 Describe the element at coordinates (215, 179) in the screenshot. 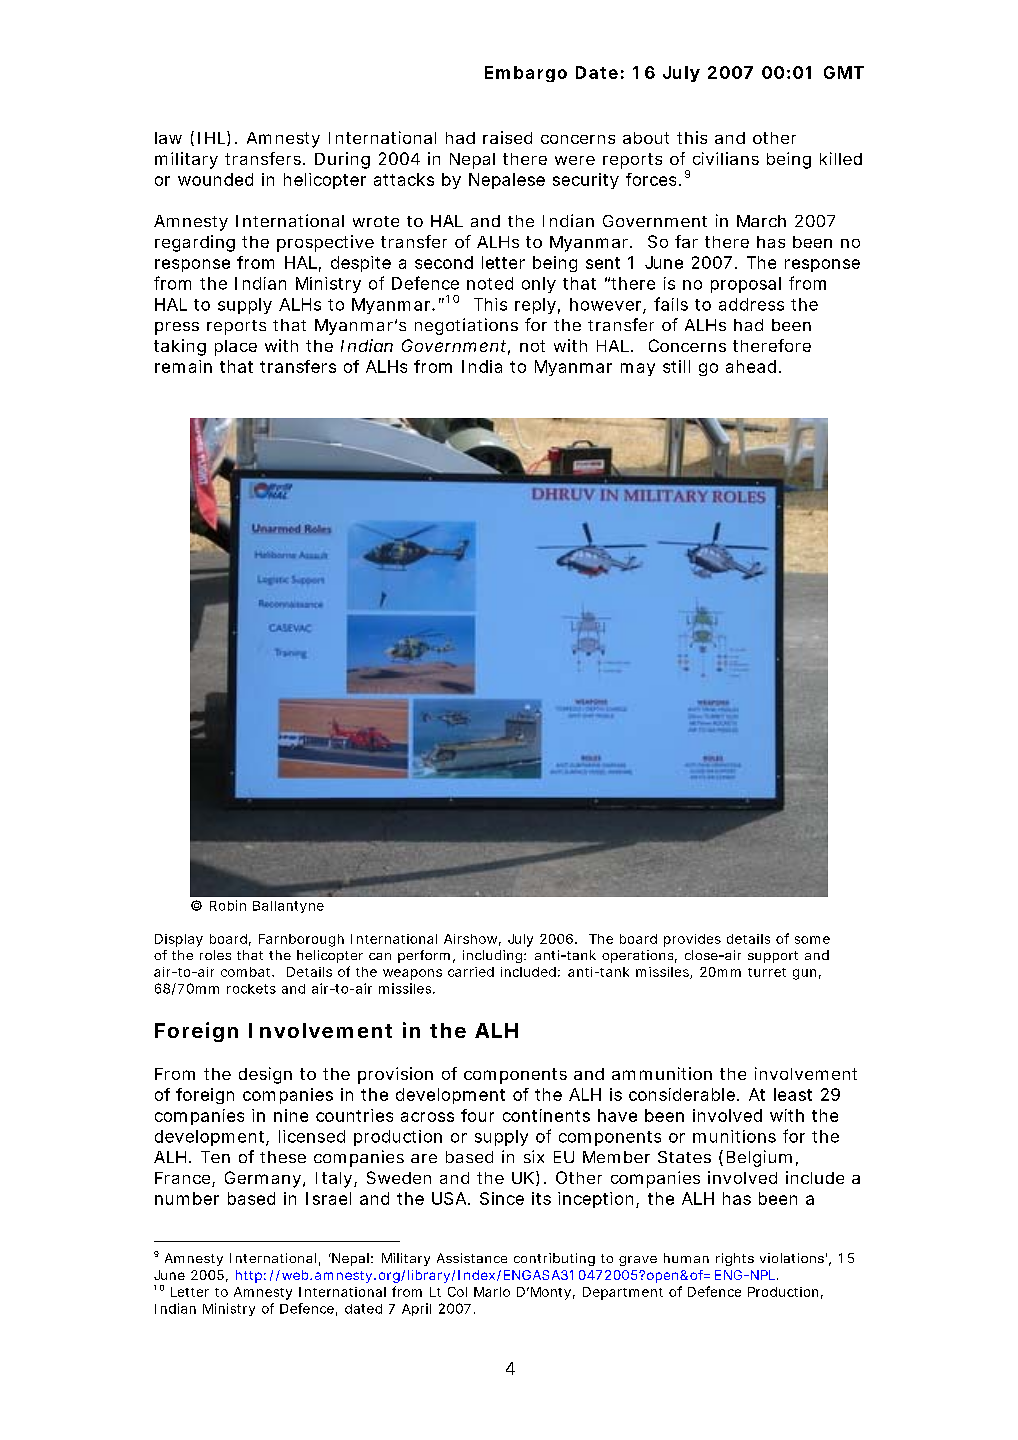

I see `wounded` at that location.
